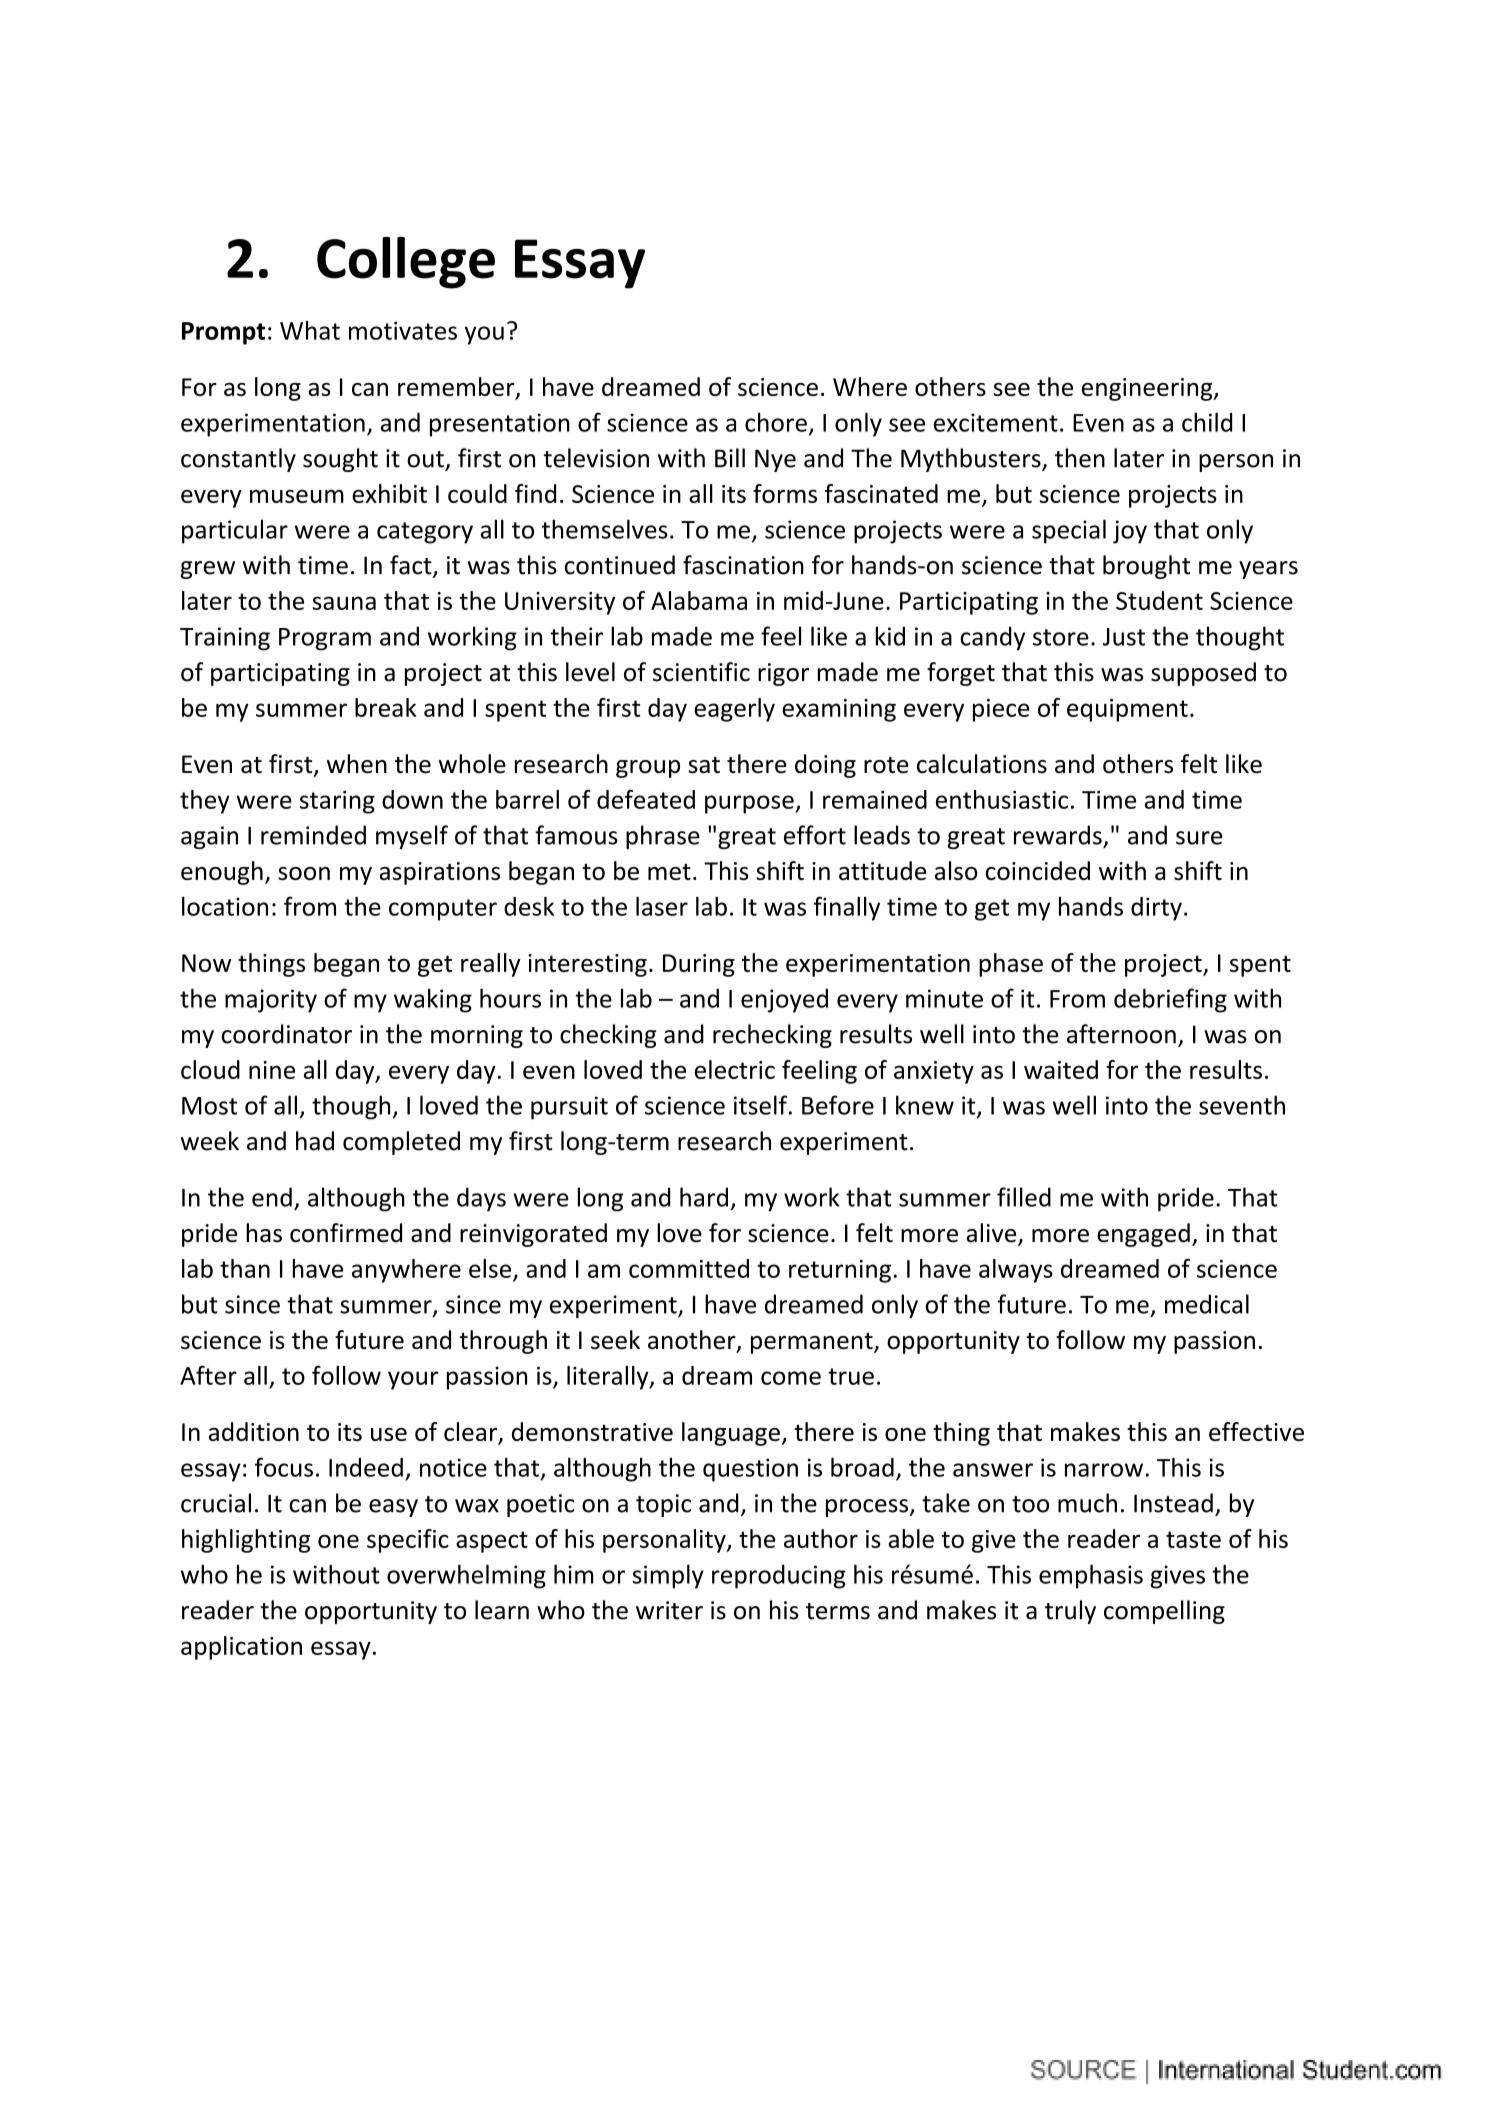 The width and height of the document is (1489, 2107). I want to click on majority, so click(271, 1001).
